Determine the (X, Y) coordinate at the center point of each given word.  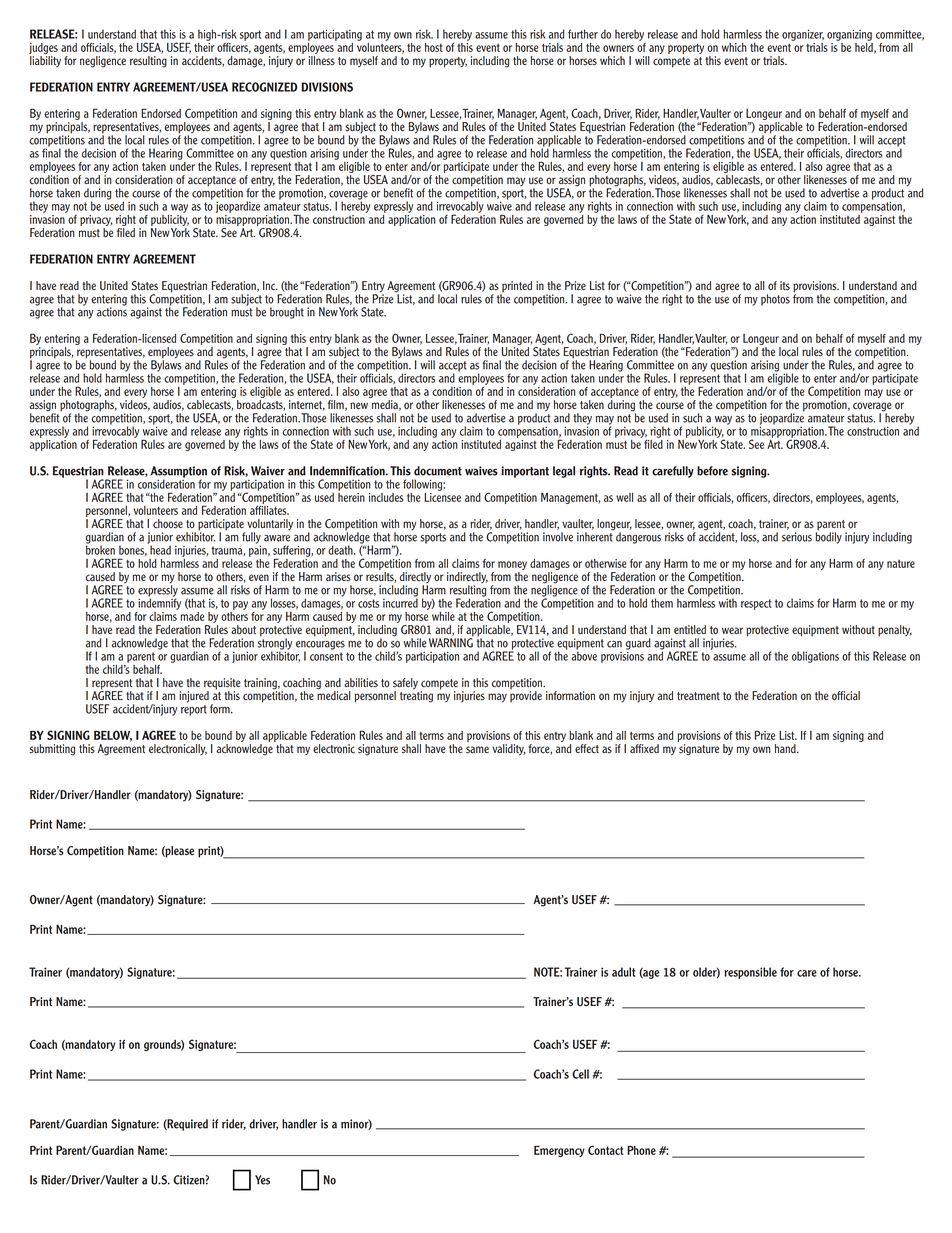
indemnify (159, 603)
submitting (52, 750)
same (477, 750)
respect (756, 604)
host (434, 47)
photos (775, 300)
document (438, 471)
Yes (262, 1180)
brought (287, 313)
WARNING (451, 642)
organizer (803, 35)
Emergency (559, 1151)
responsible (750, 973)
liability (45, 61)
